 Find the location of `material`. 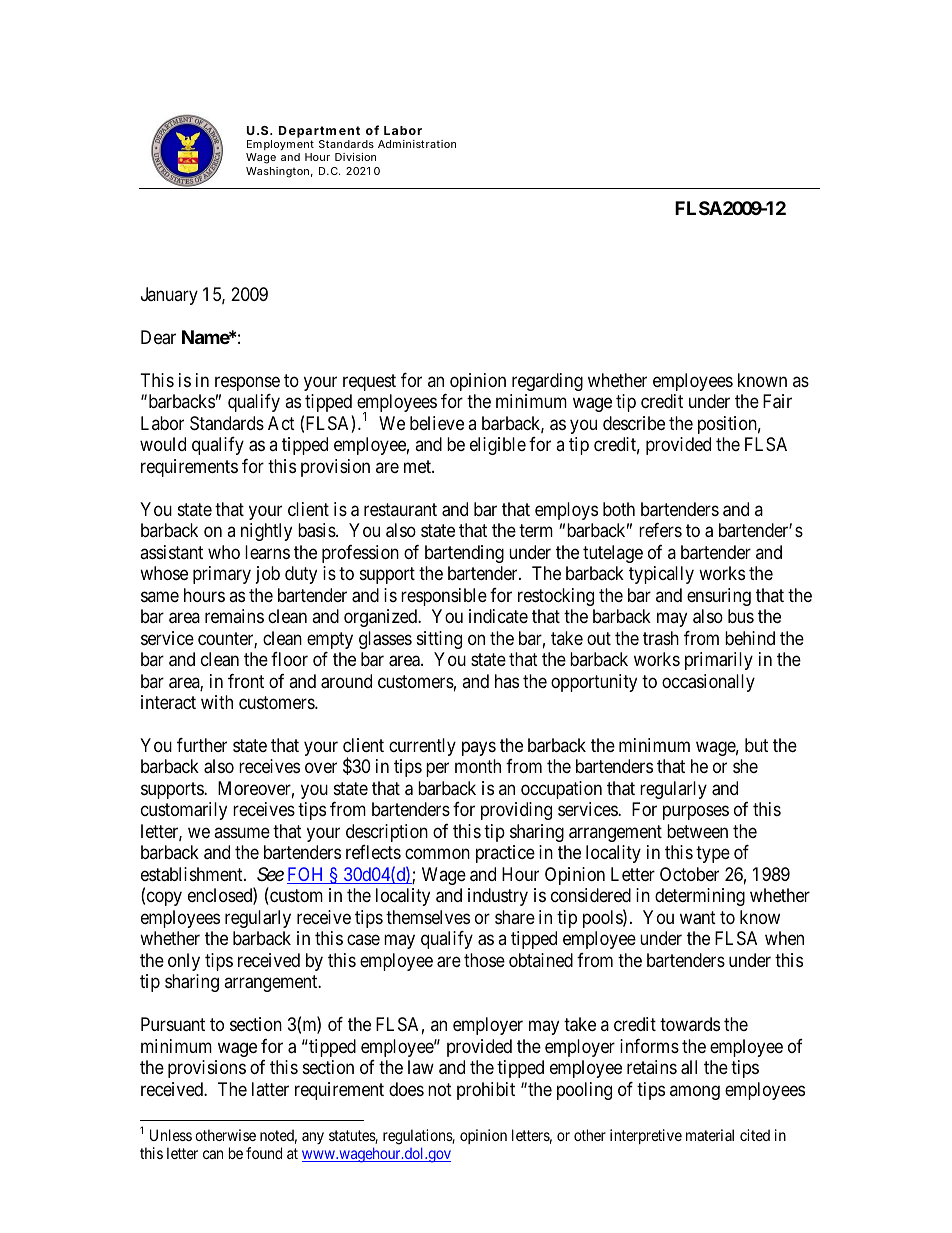

material is located at coordinates (710, 1135).
